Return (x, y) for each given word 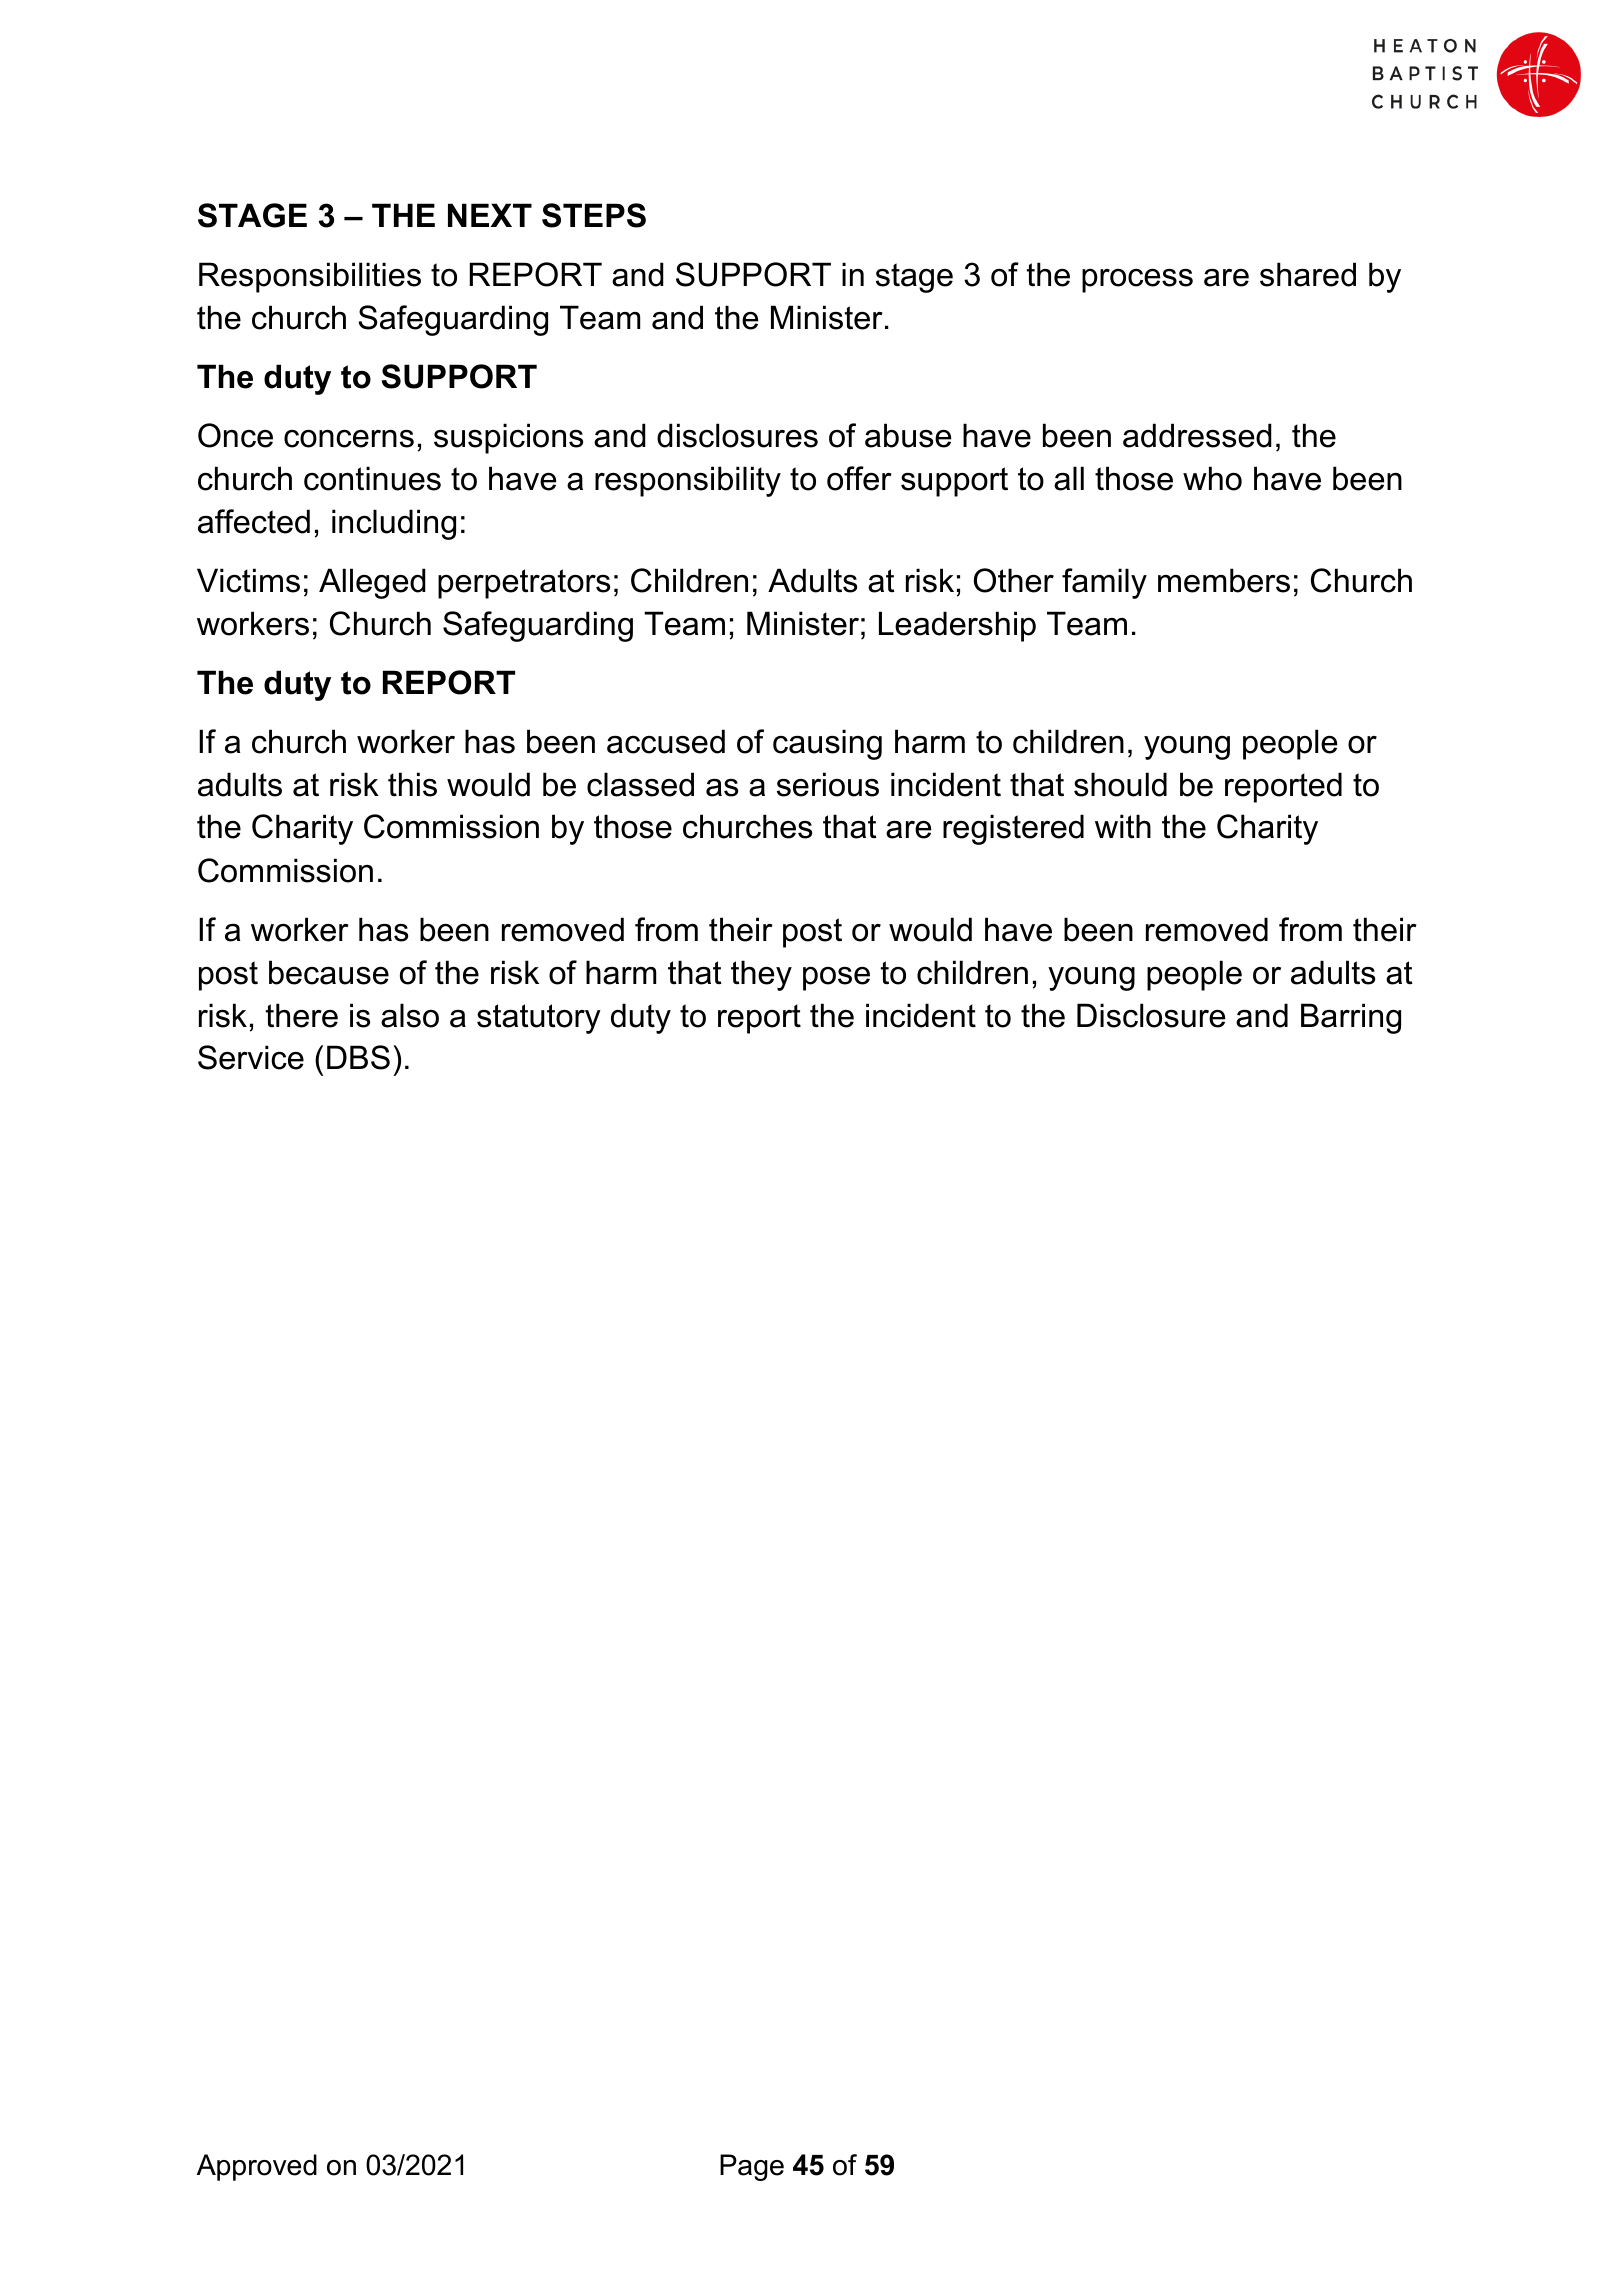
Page (752, 2167)
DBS (358, 1057)
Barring (1351, 1018)
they (761, 975)
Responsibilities (310, 277)
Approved (257, 2167)
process (1137, 281)
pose (836, 979)
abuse (908, 435)
